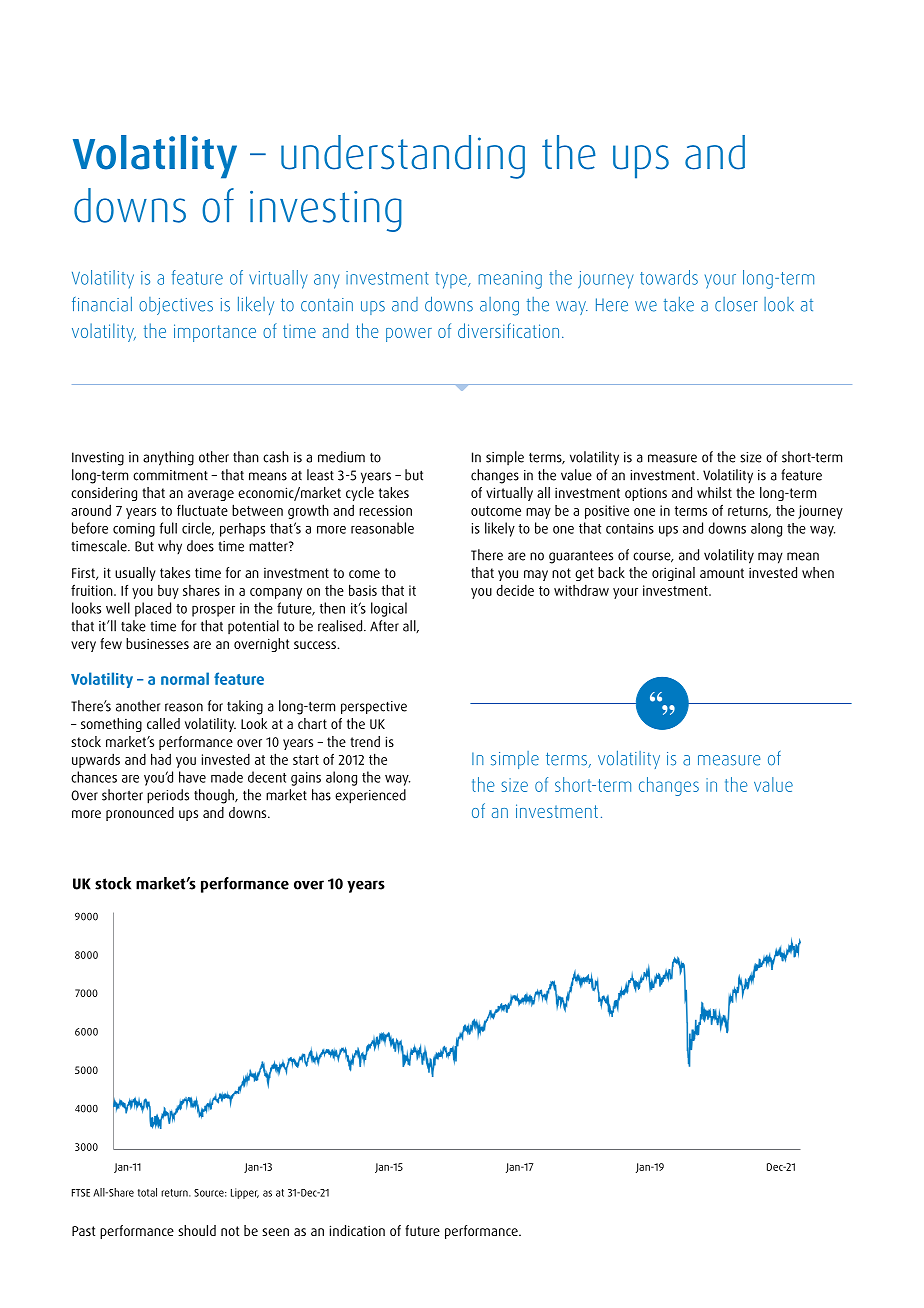  Describe the element at coordinates (374, 707) in the page. I see `perspective` at that location.
